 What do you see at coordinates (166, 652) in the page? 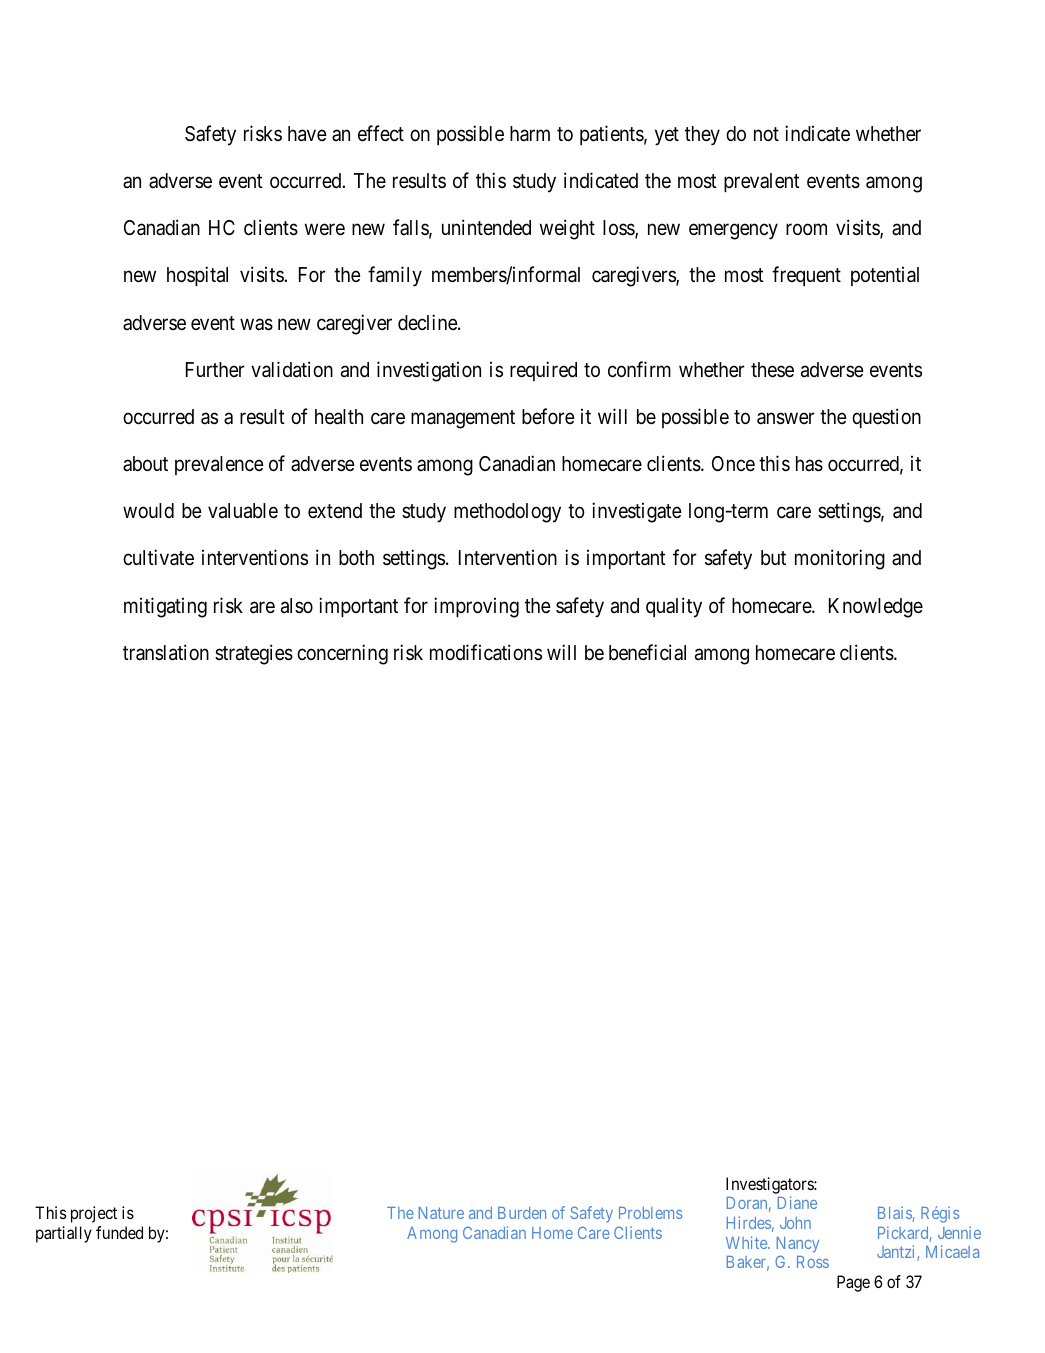
I see `translation` at bounding box center [166, 652].
